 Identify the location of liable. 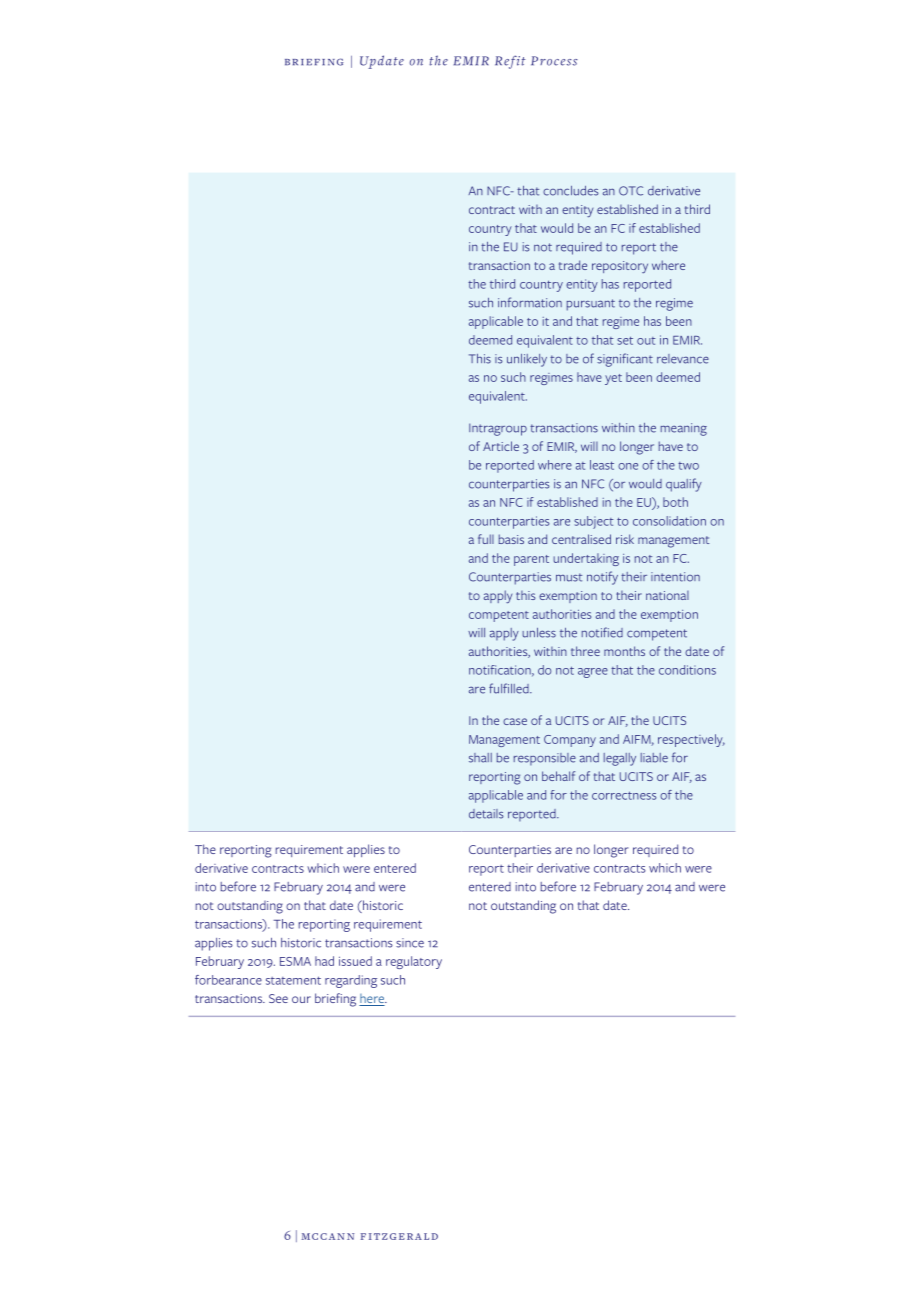
(654, 758).
